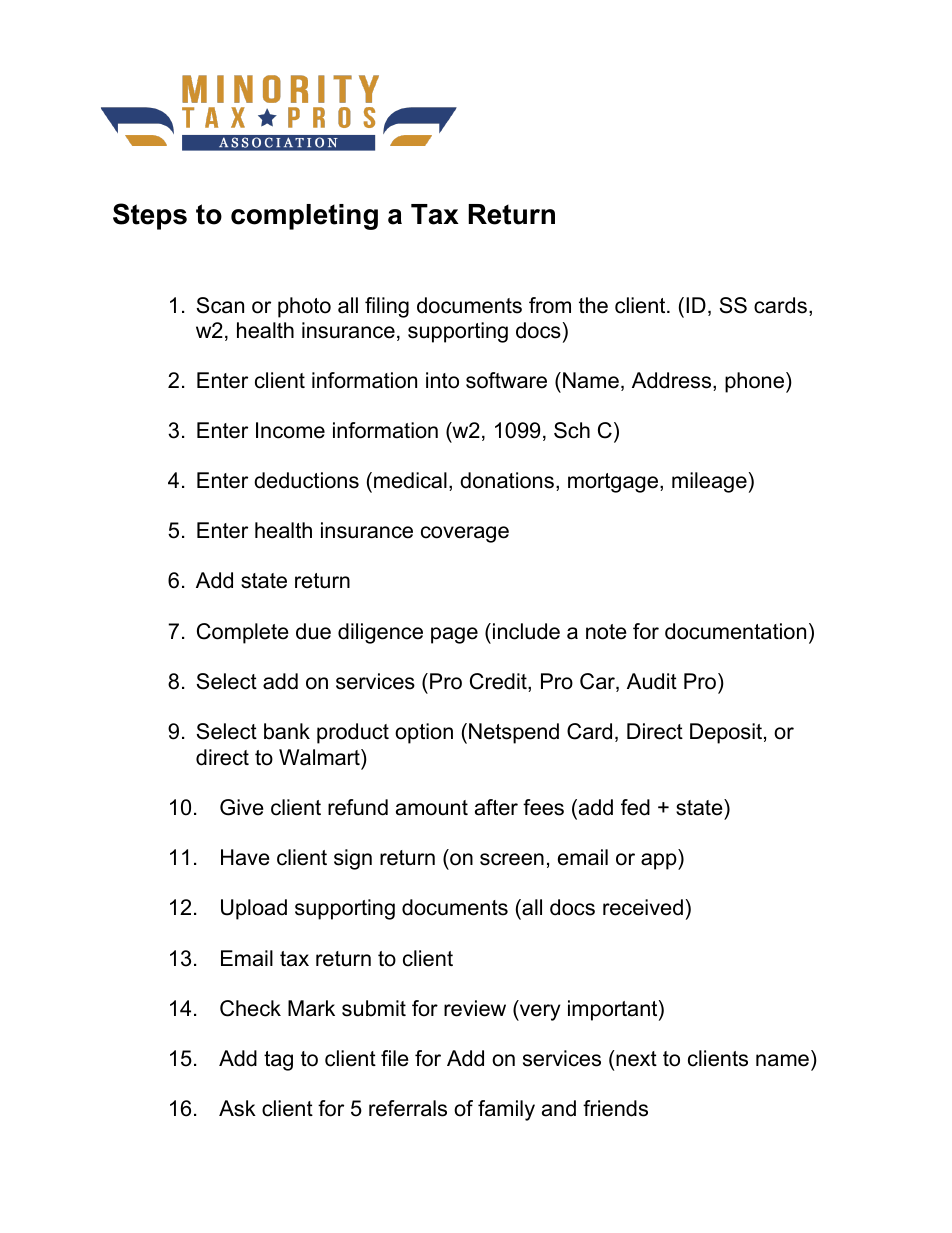 Image resolution: width=952 pixels, height=1233 pixels. Describe the element at coordinates (432, 808) in the screenshot. I see `amount` at that location.
